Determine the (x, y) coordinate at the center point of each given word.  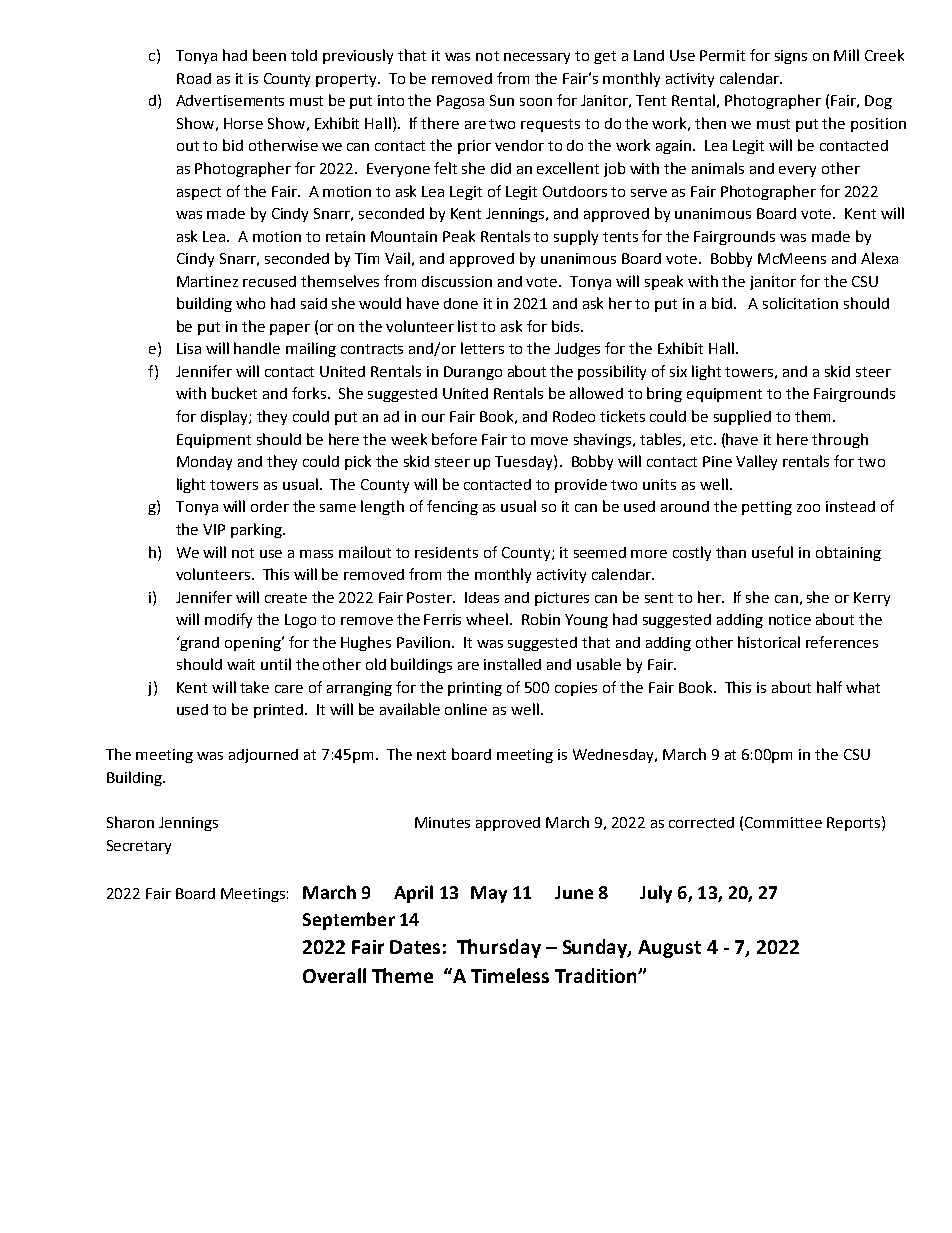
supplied (742, 417)
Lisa (189, 348)
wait (241, 664)
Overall (334, 975)
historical (769, 642)
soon (536, 102)
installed (512, 664)
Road (194, 78)
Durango (473, 373)
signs (791, 57)
